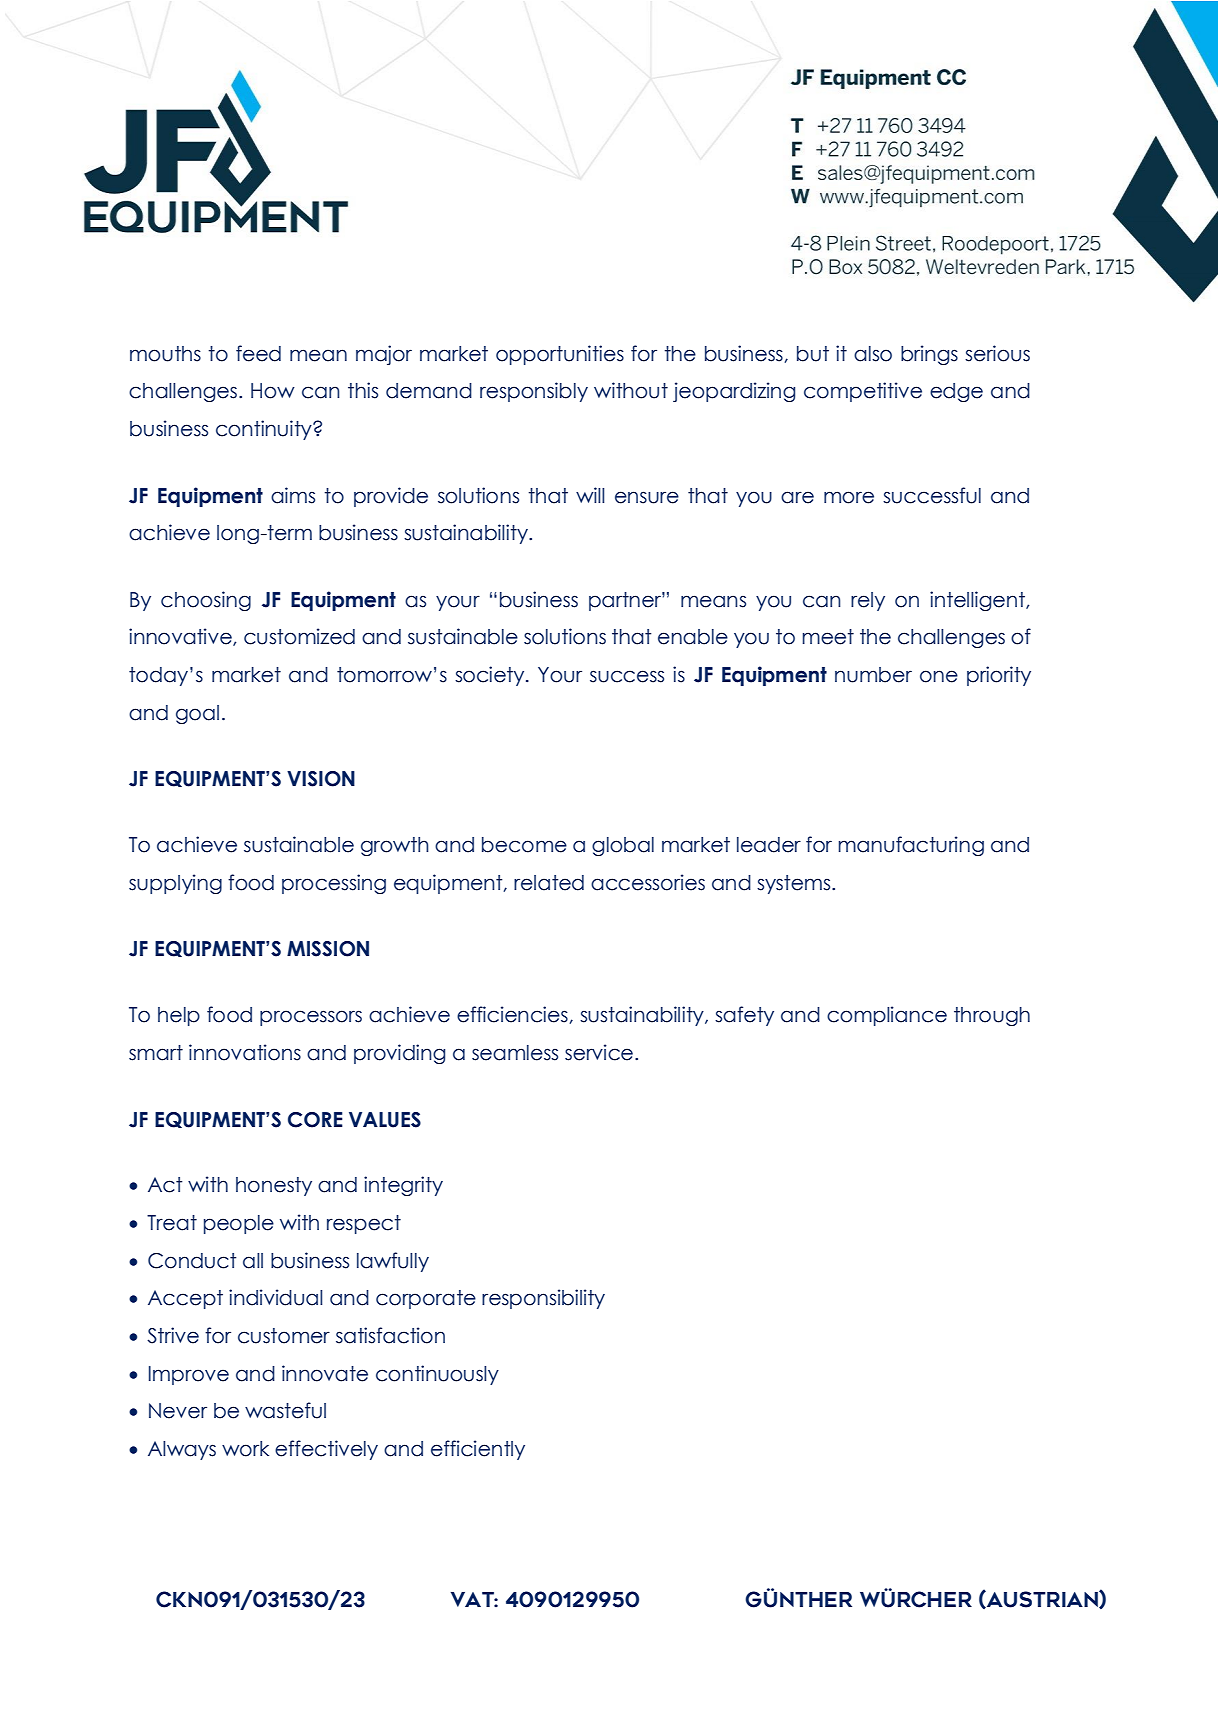 The height and width of the document is (1723, 1218). Describe the element at coordinates (863, 392) in the document. I see `competitive` at that location.
